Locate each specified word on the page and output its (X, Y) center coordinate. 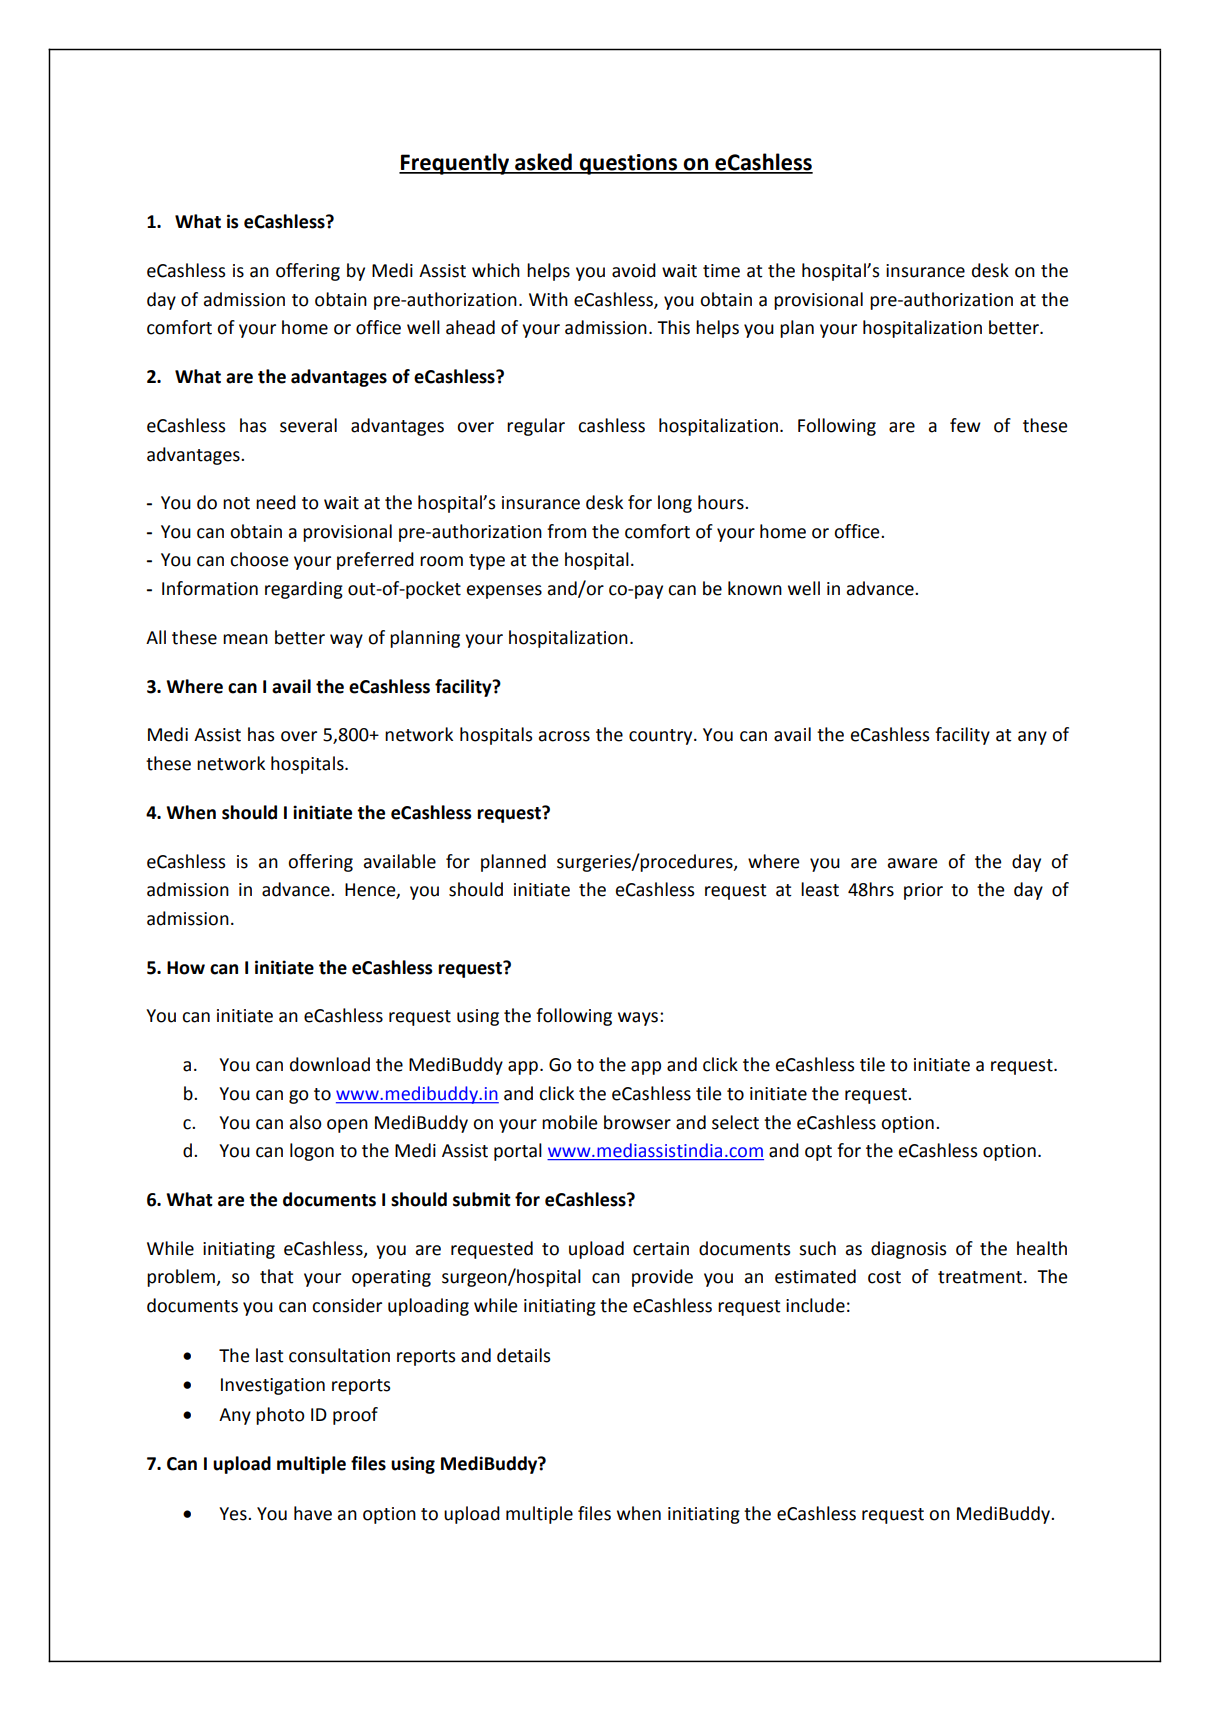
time (721, 271)
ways (639, 1019)
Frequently (455, 164)
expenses (504, 592)
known (755, 588)
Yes (234, 1514)
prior (923, 891)
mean (245, 639)
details (523, 1355)
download (330, 1064)
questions (628, 164)
